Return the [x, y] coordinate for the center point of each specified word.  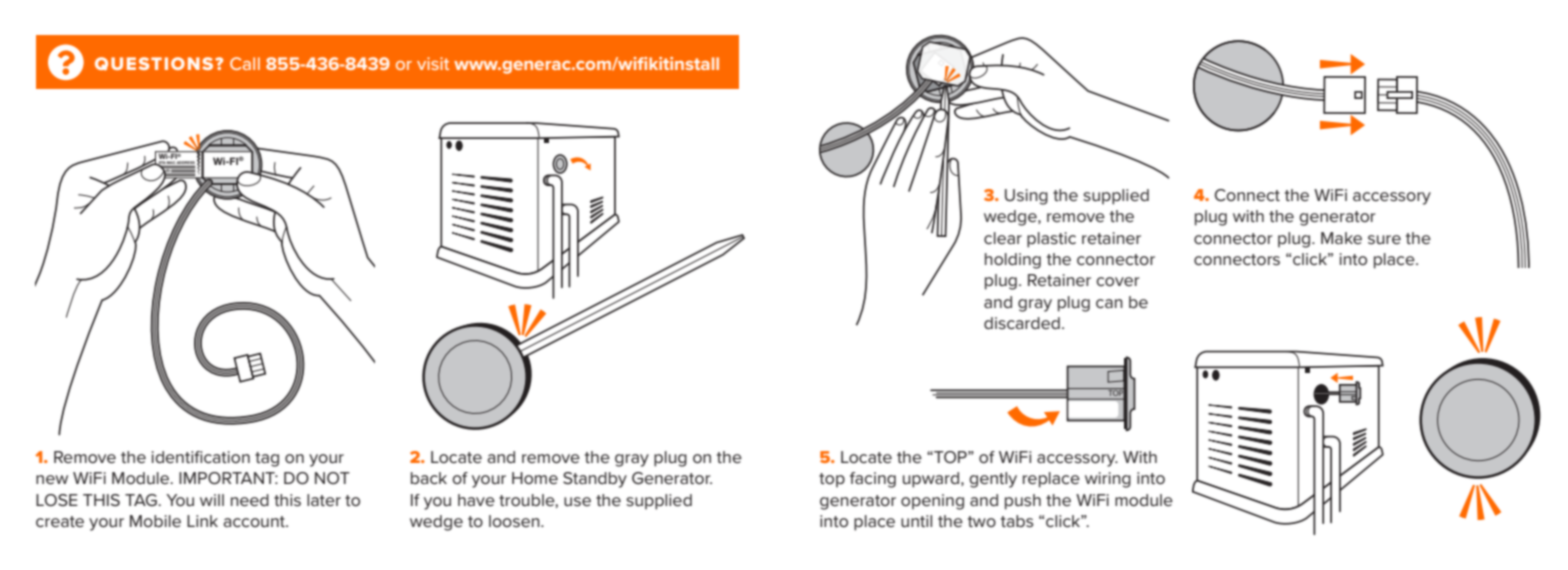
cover [1118, 281]
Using [1026, 197]
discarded [1022, 323]
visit [433, 63]
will [212, 500]
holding [1013, 261]
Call [245, 63]
